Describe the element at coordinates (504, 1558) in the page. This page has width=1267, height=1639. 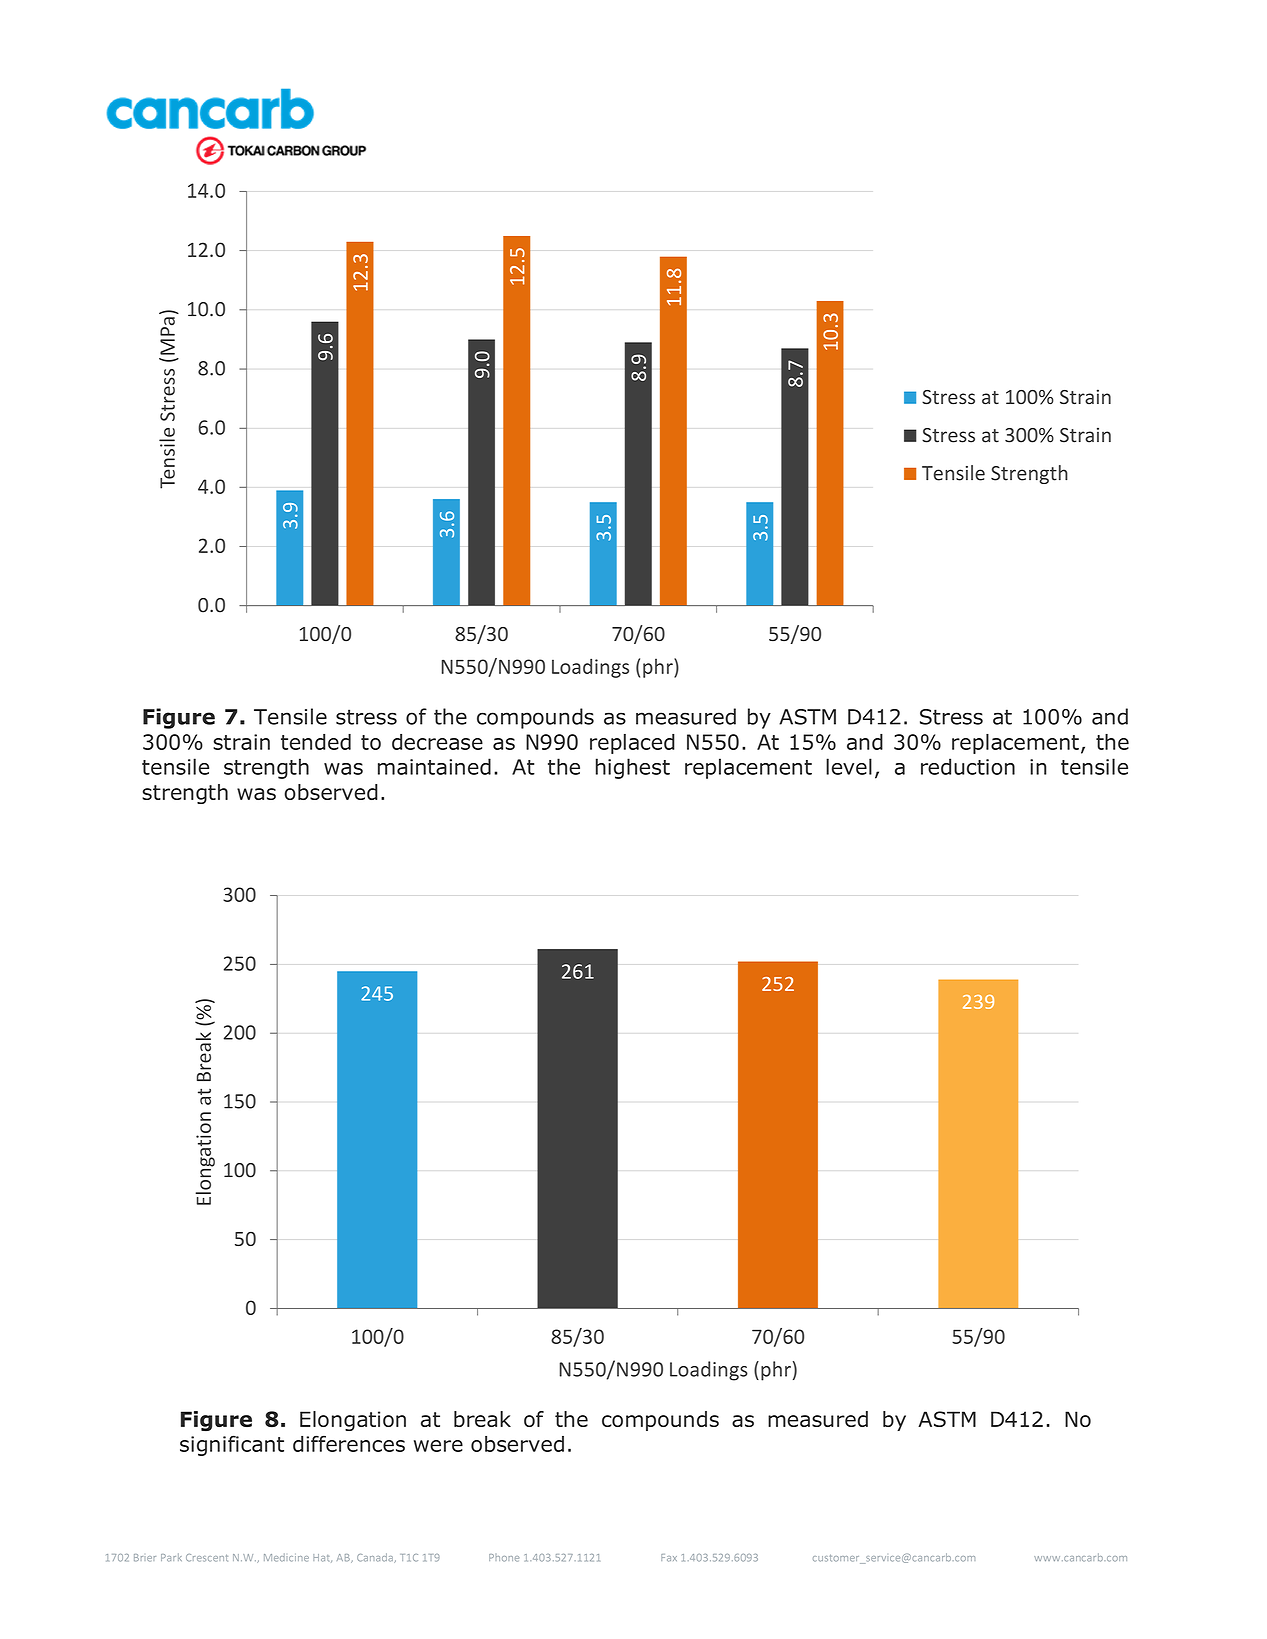
I see `Phone` at that location.
